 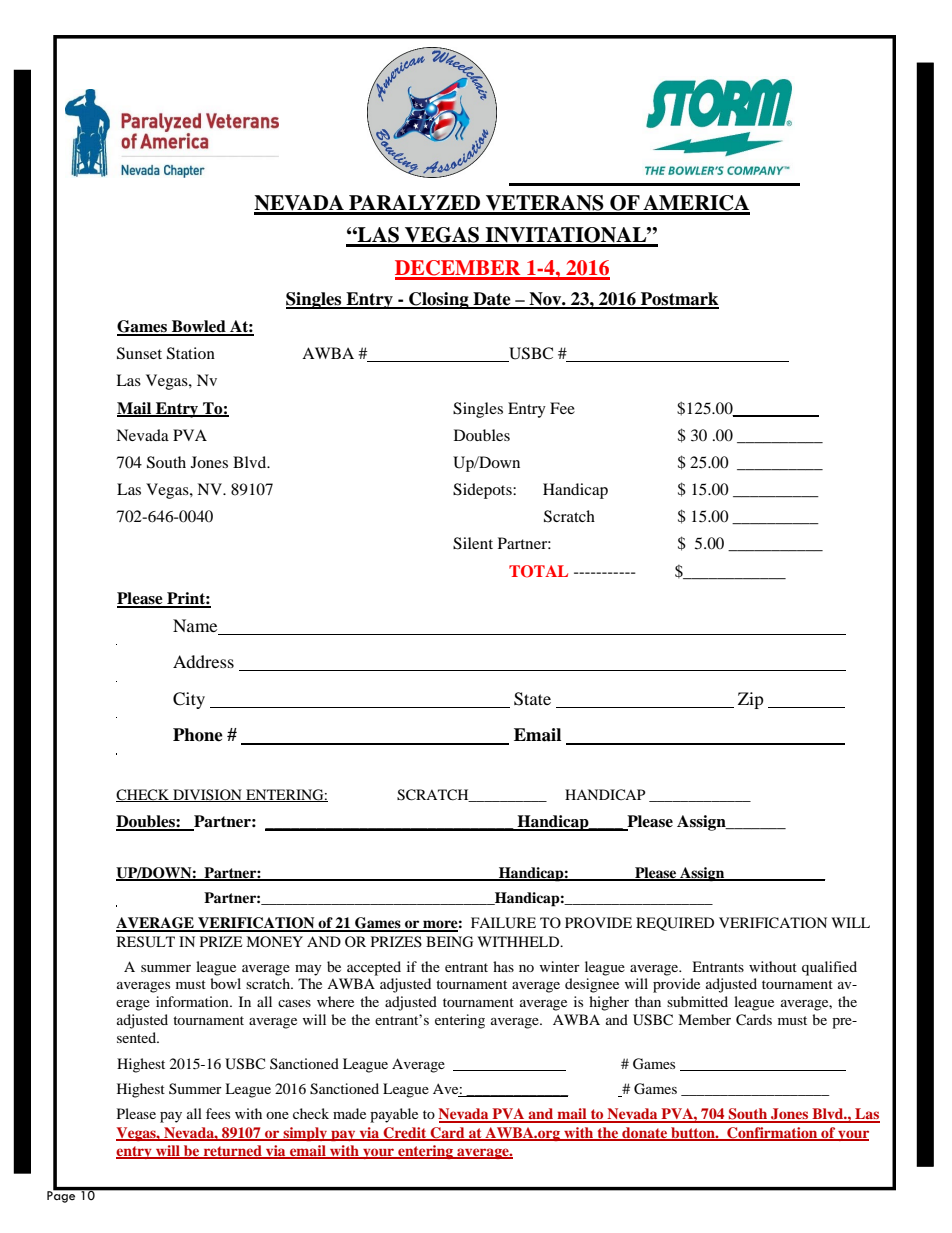 What do you see at coordinates (751, 700) in the screenshot?
I see `Zip` at bounding box center [751, 700].
